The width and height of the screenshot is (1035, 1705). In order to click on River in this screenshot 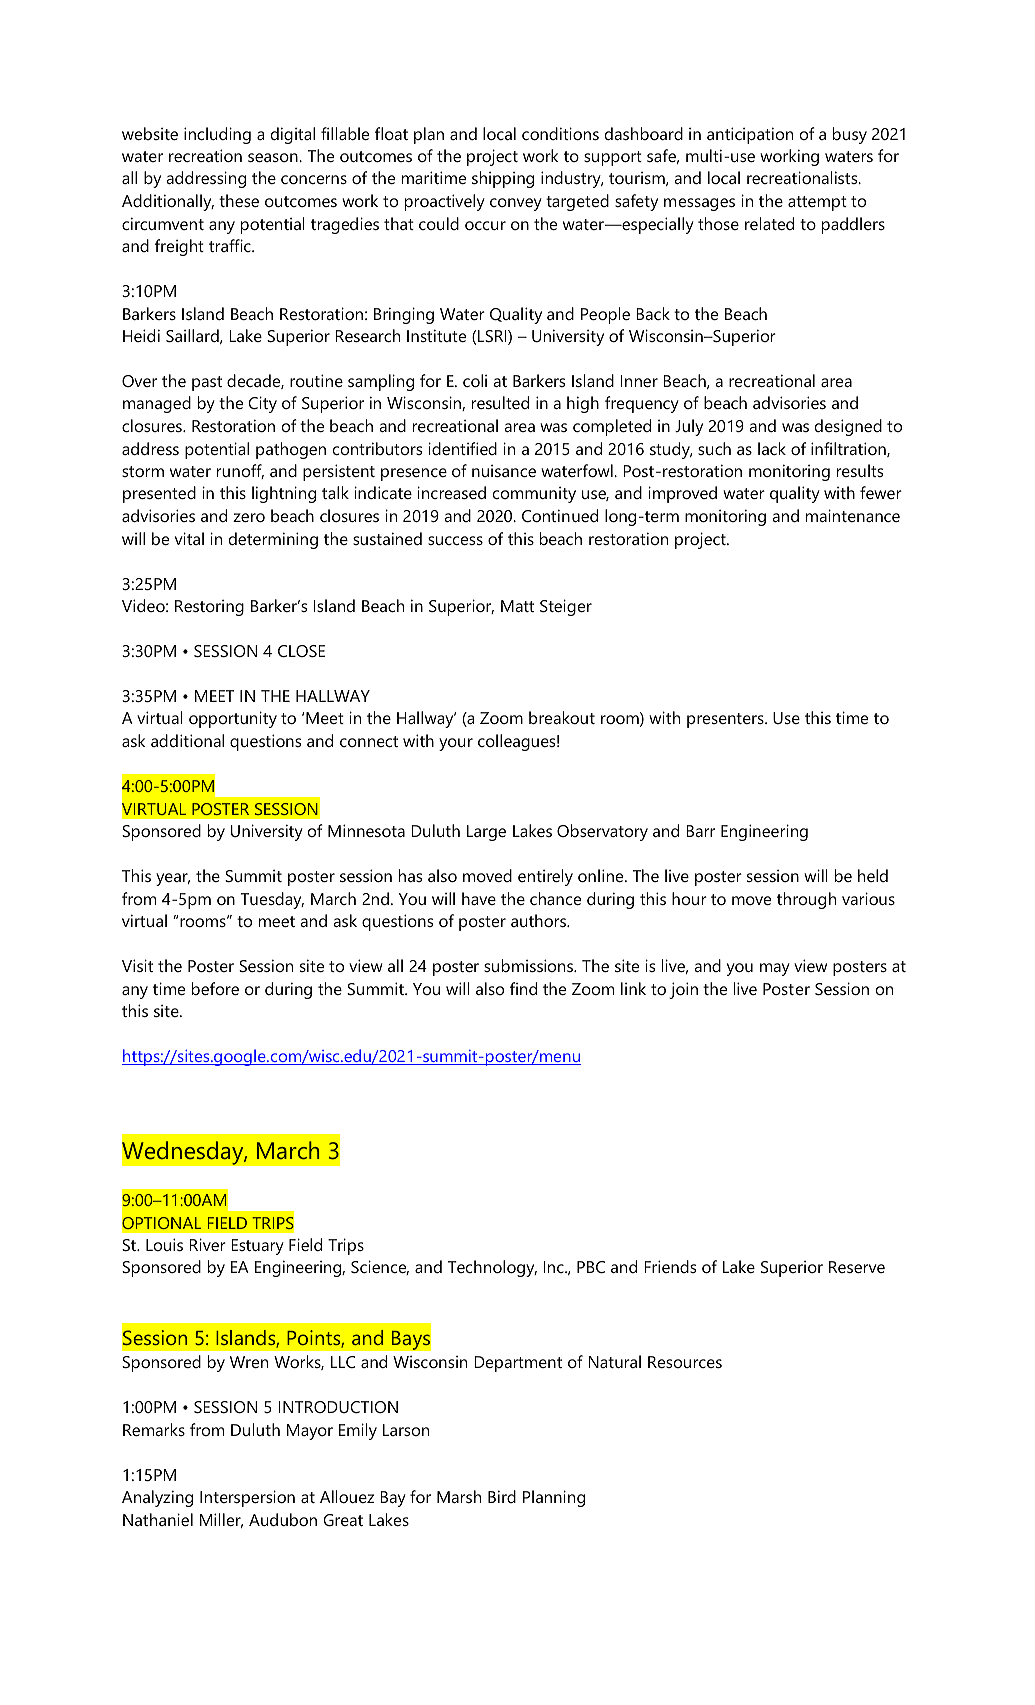, I will do `click(207, 1244)`.
